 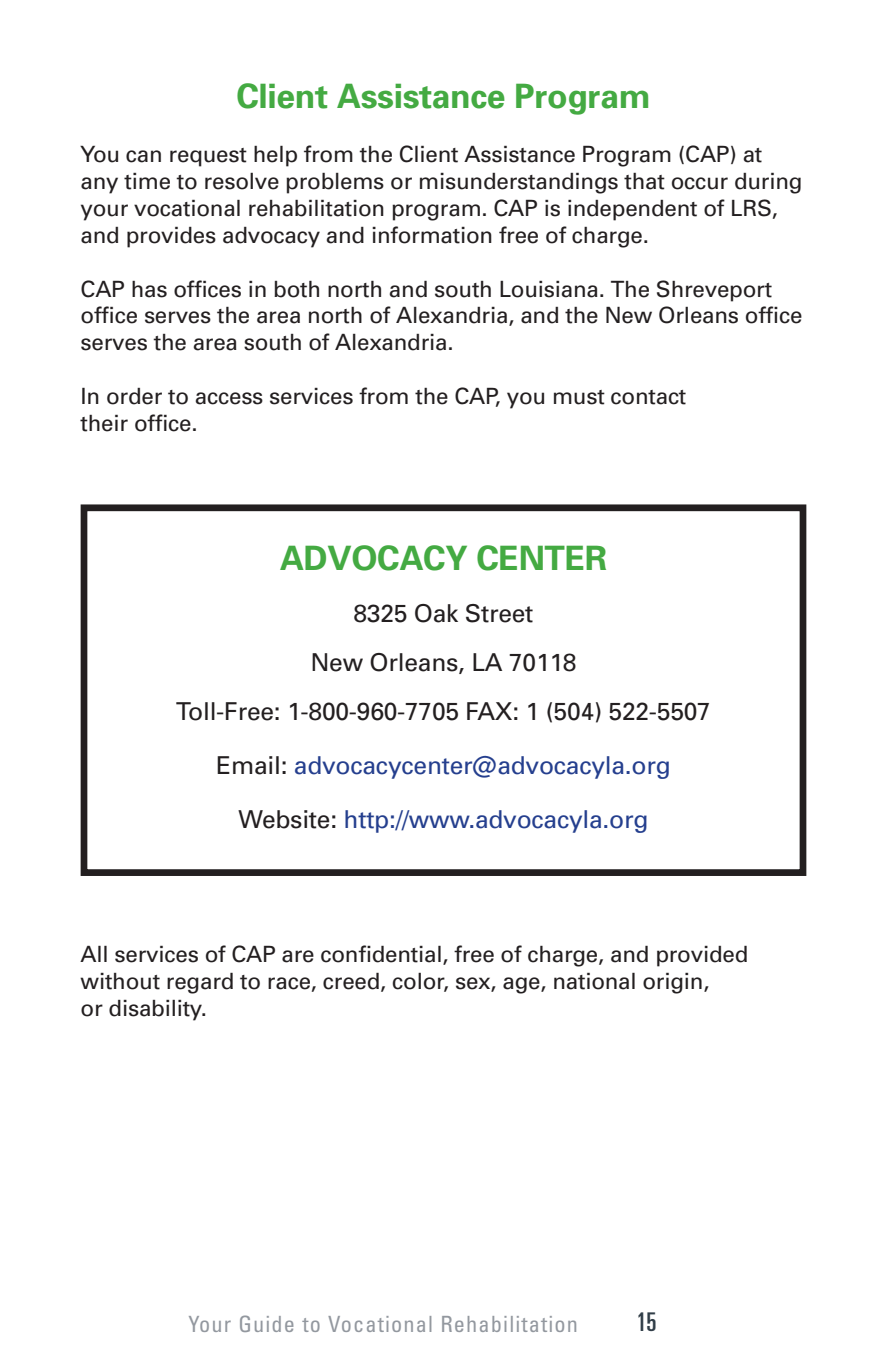 What do you see at coordinates (147, 181) in the screenshot?
I see `time` at bounding box center [147, 181].
